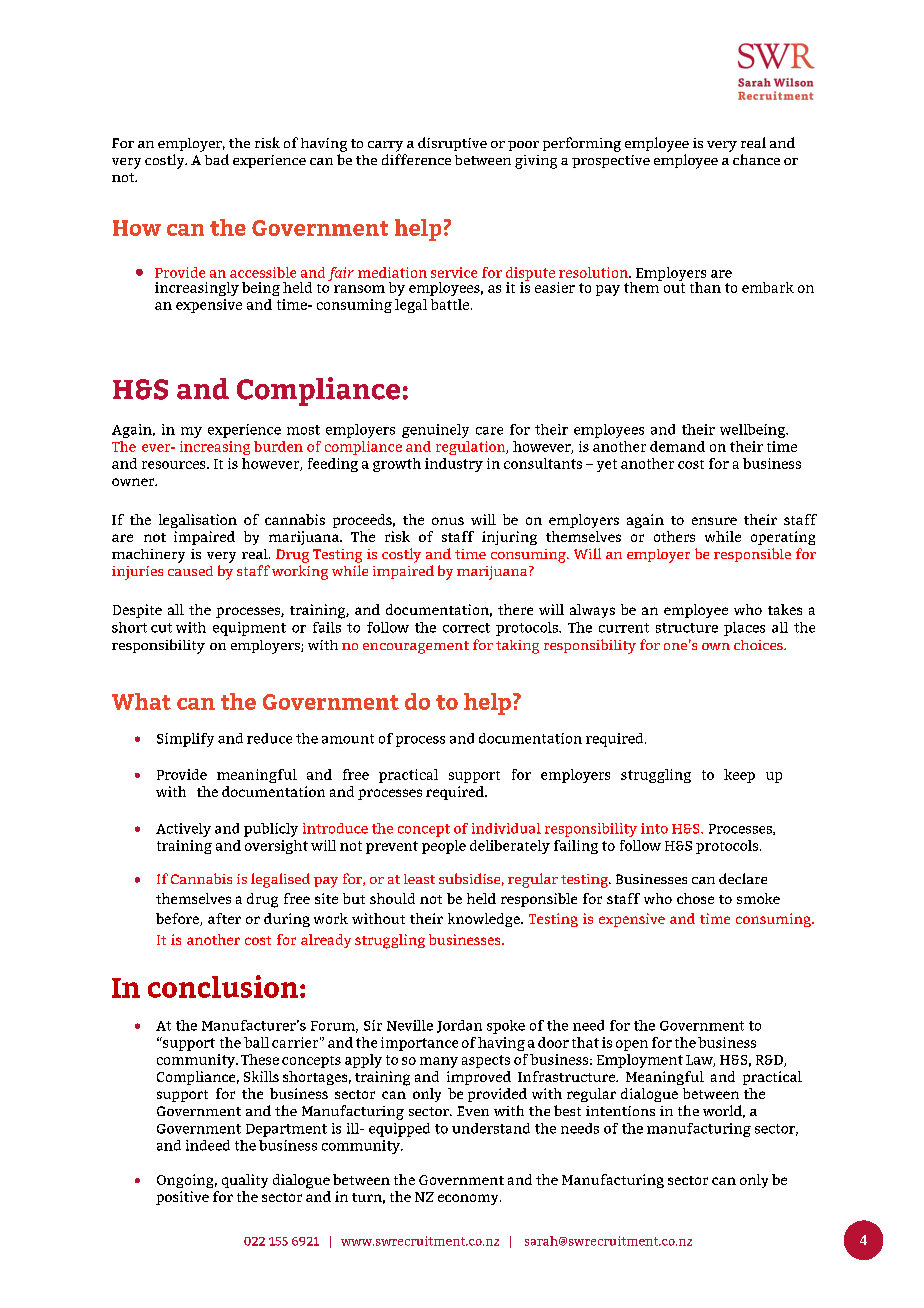 This screenshot has width=924, height=1308. I want to click on bad, so click(217, 159).
